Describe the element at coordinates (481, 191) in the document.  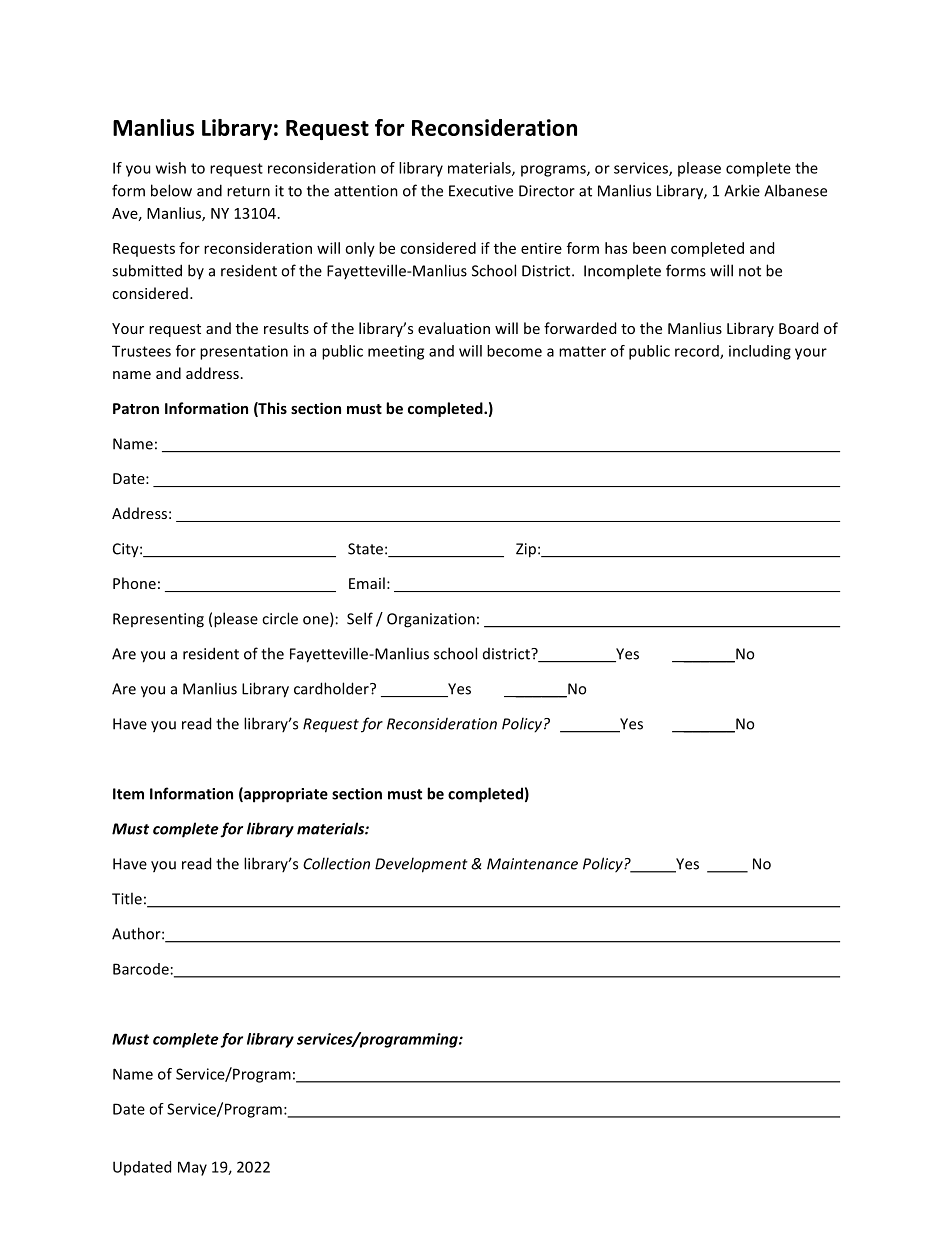
I see `Executive` at that location.
